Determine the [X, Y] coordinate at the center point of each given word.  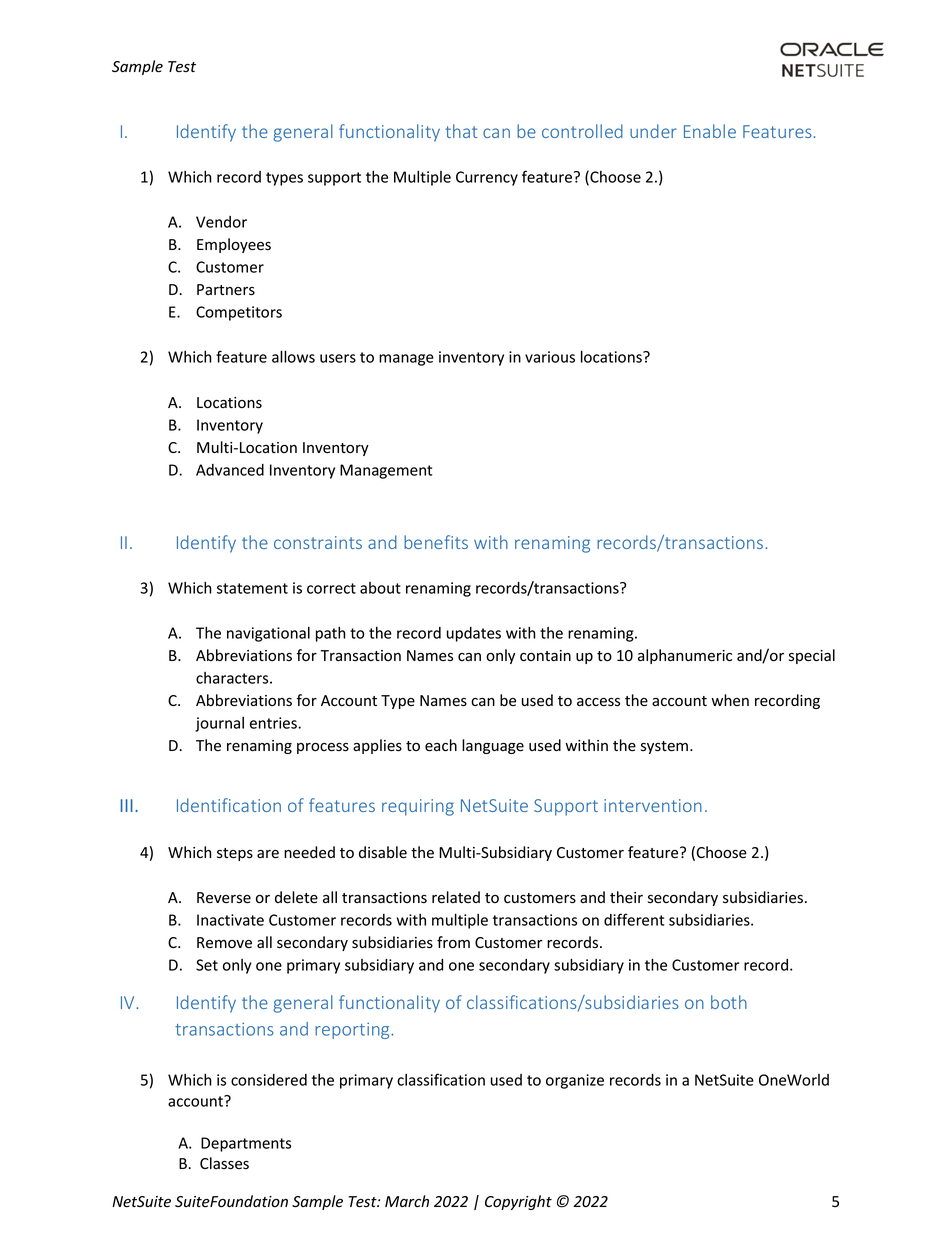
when [730, 700]
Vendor [221, 222]
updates [474, 634]
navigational [268, 634]
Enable [710, 131]
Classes [224, 1163]
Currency [487, 178]
